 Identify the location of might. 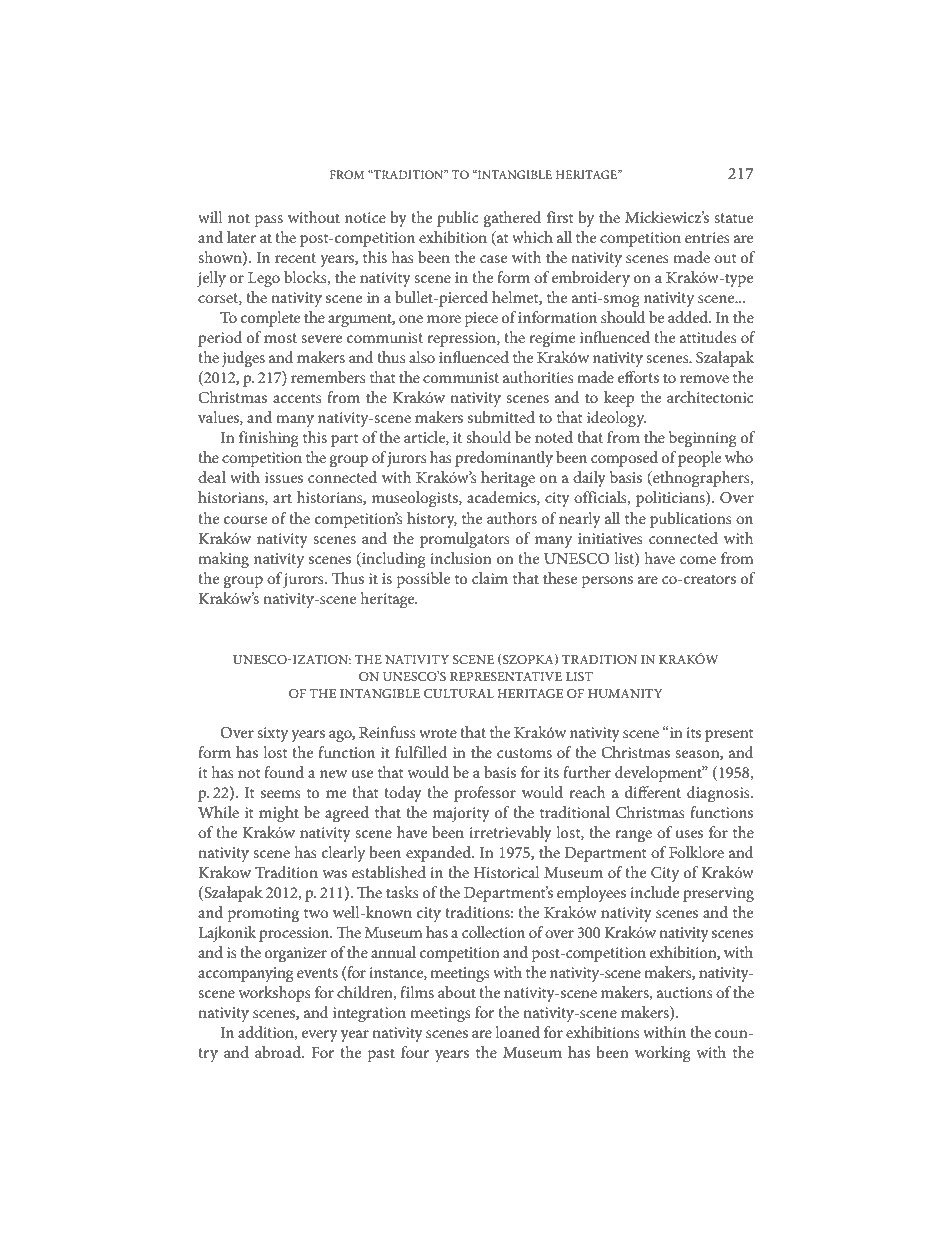
(279, 814).
